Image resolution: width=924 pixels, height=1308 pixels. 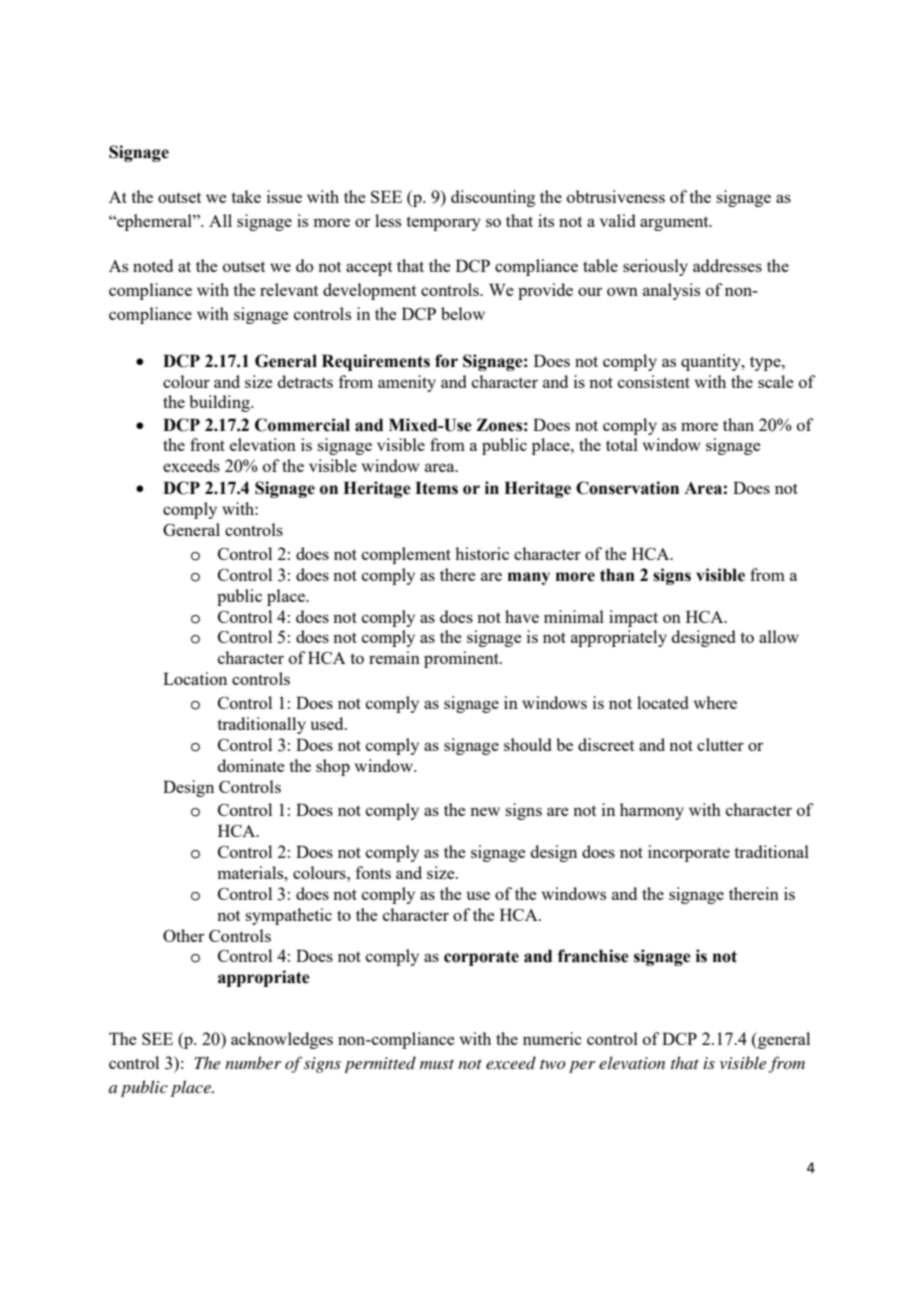 What do you see at coordinates (195, 678) in the screenshot?
I see `Location` at bounding box center [195, 678].
